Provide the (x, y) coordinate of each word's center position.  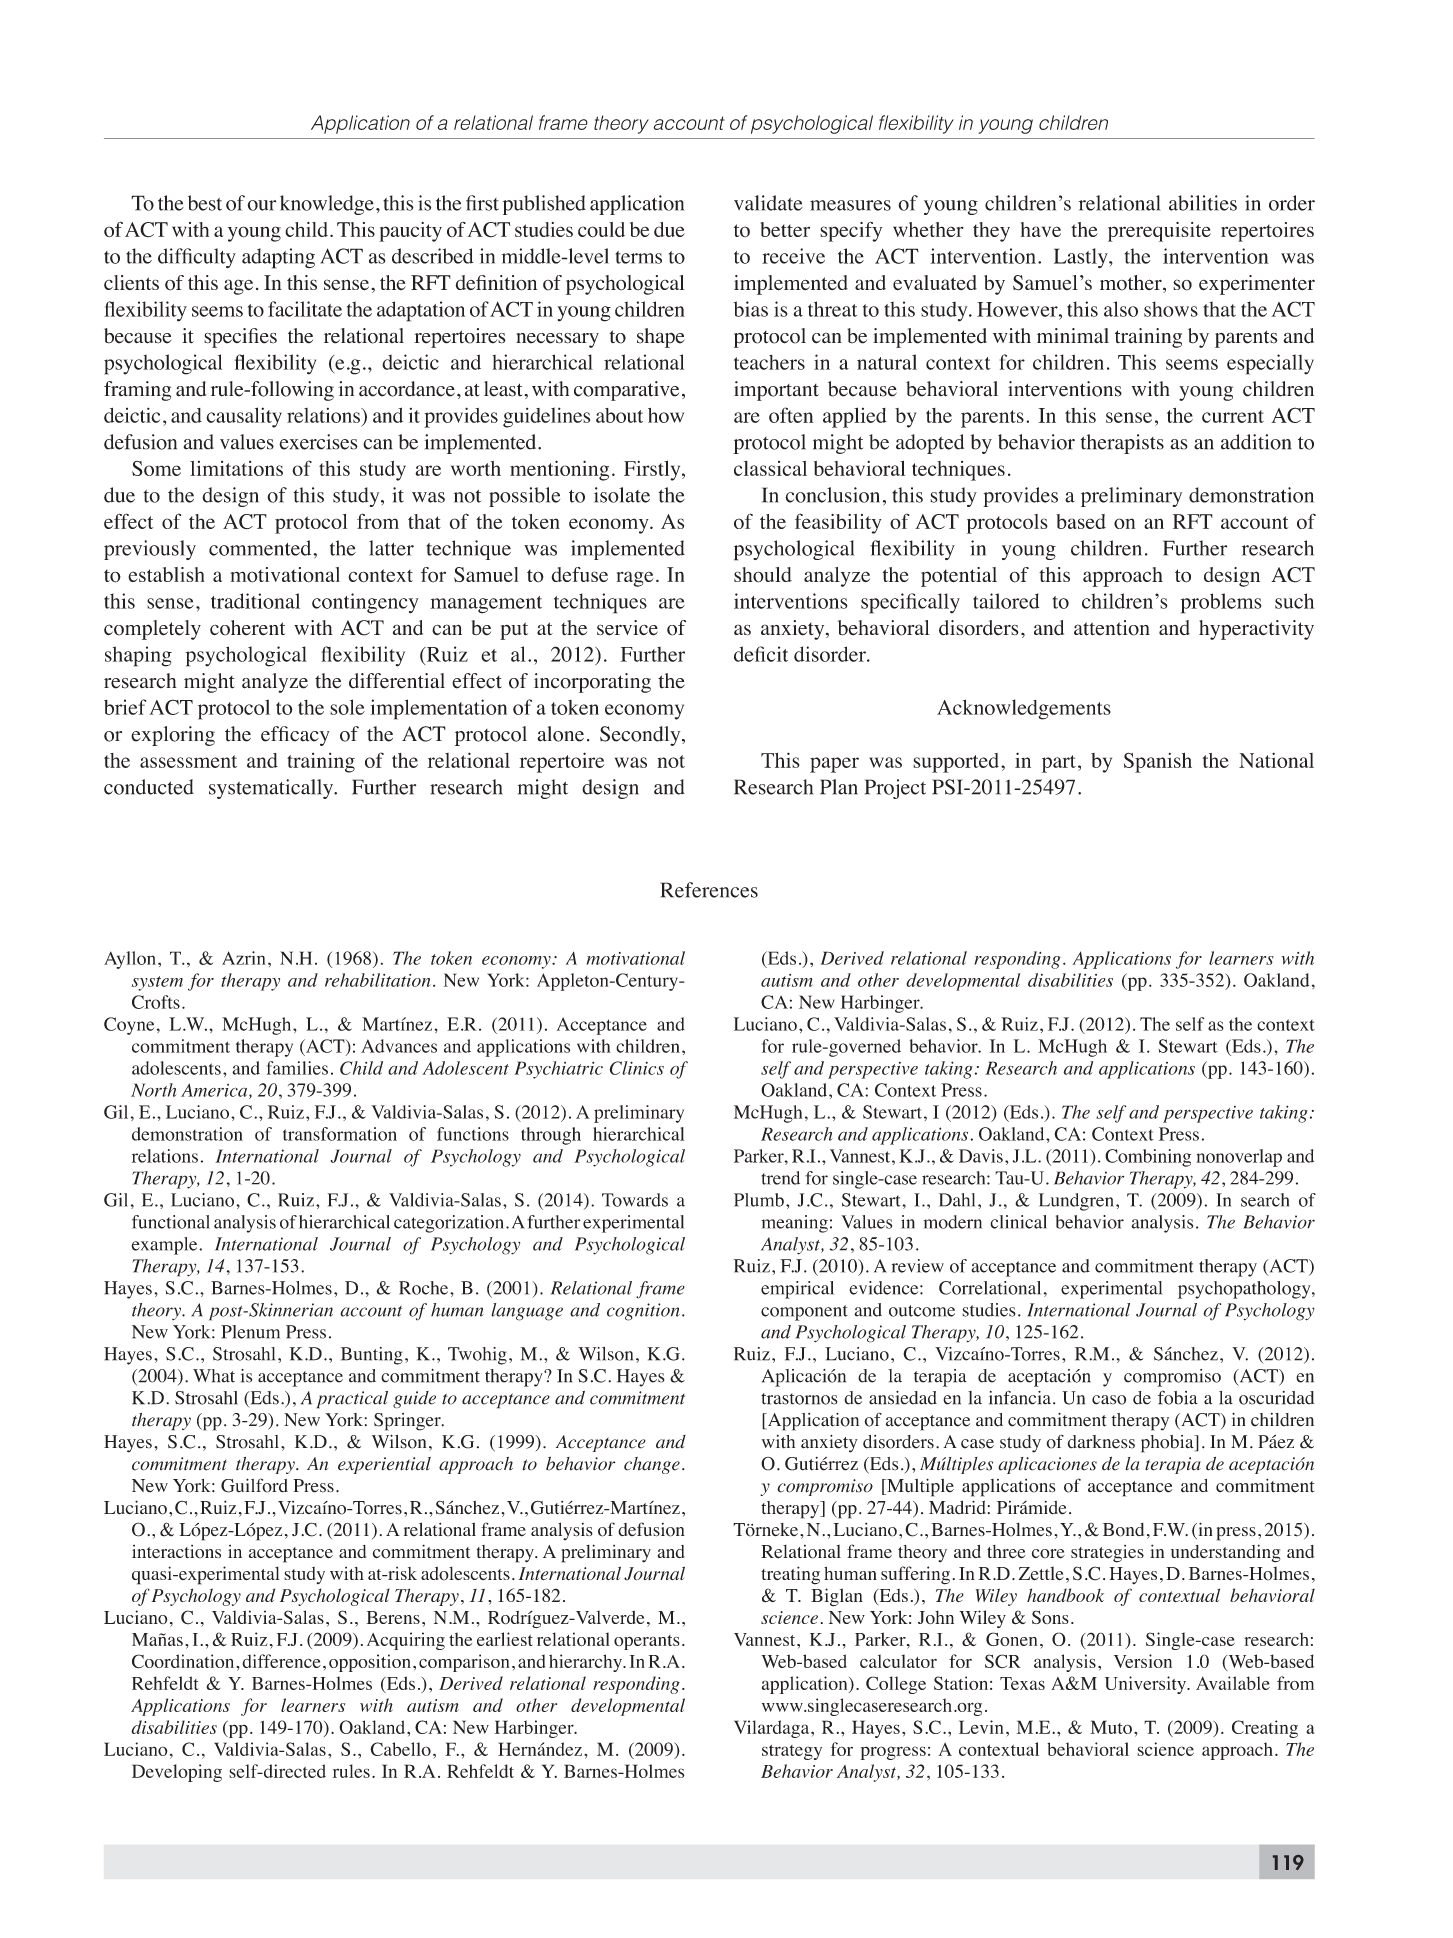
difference (281, 1661)
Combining (1148, 1158)
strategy (792, 1752)
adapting (278, 258)
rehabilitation (378, 980)
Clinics (636, 1068)
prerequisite (1159, 232)
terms (639, 257)
